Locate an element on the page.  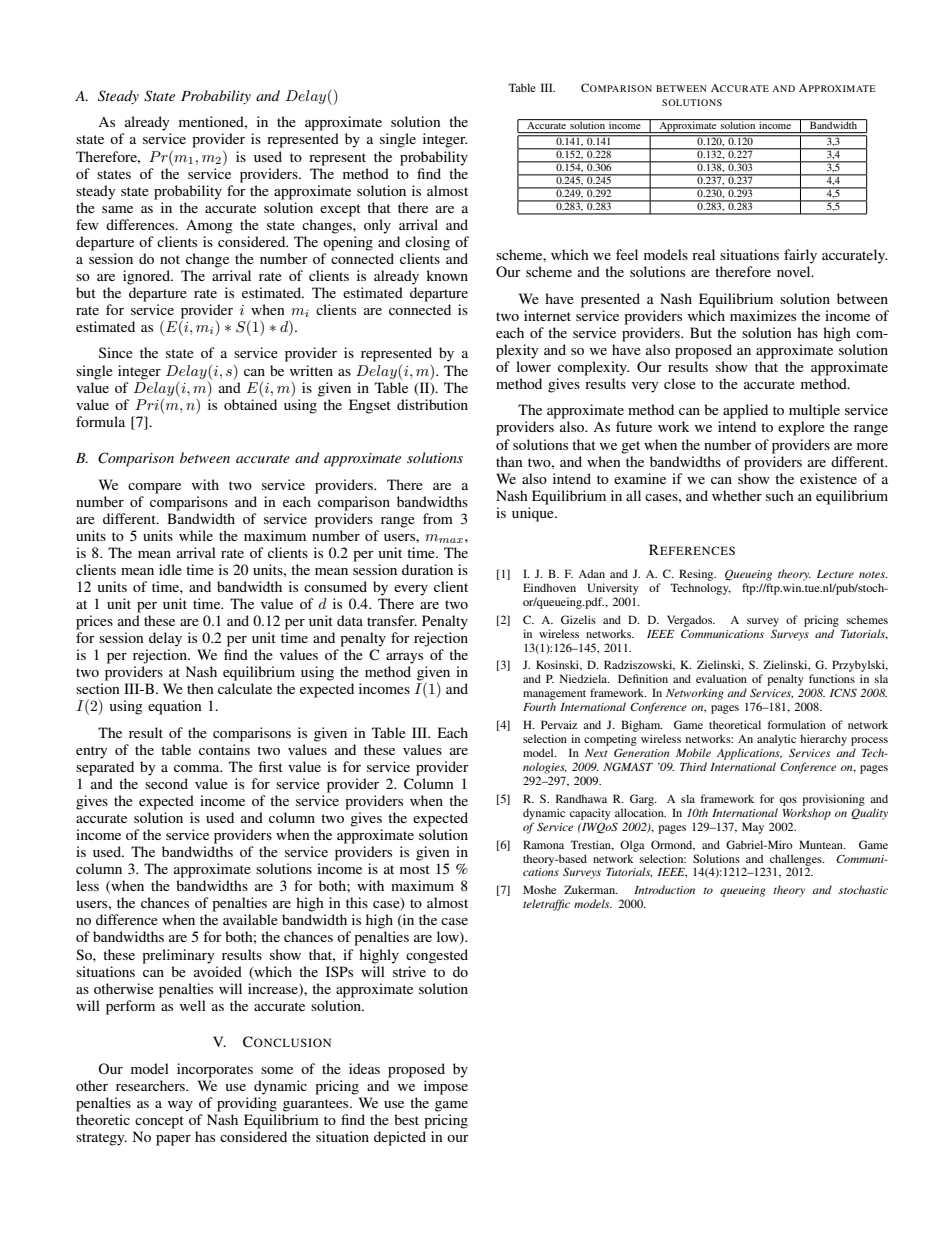
Among is located at coordinates (209, 226).
